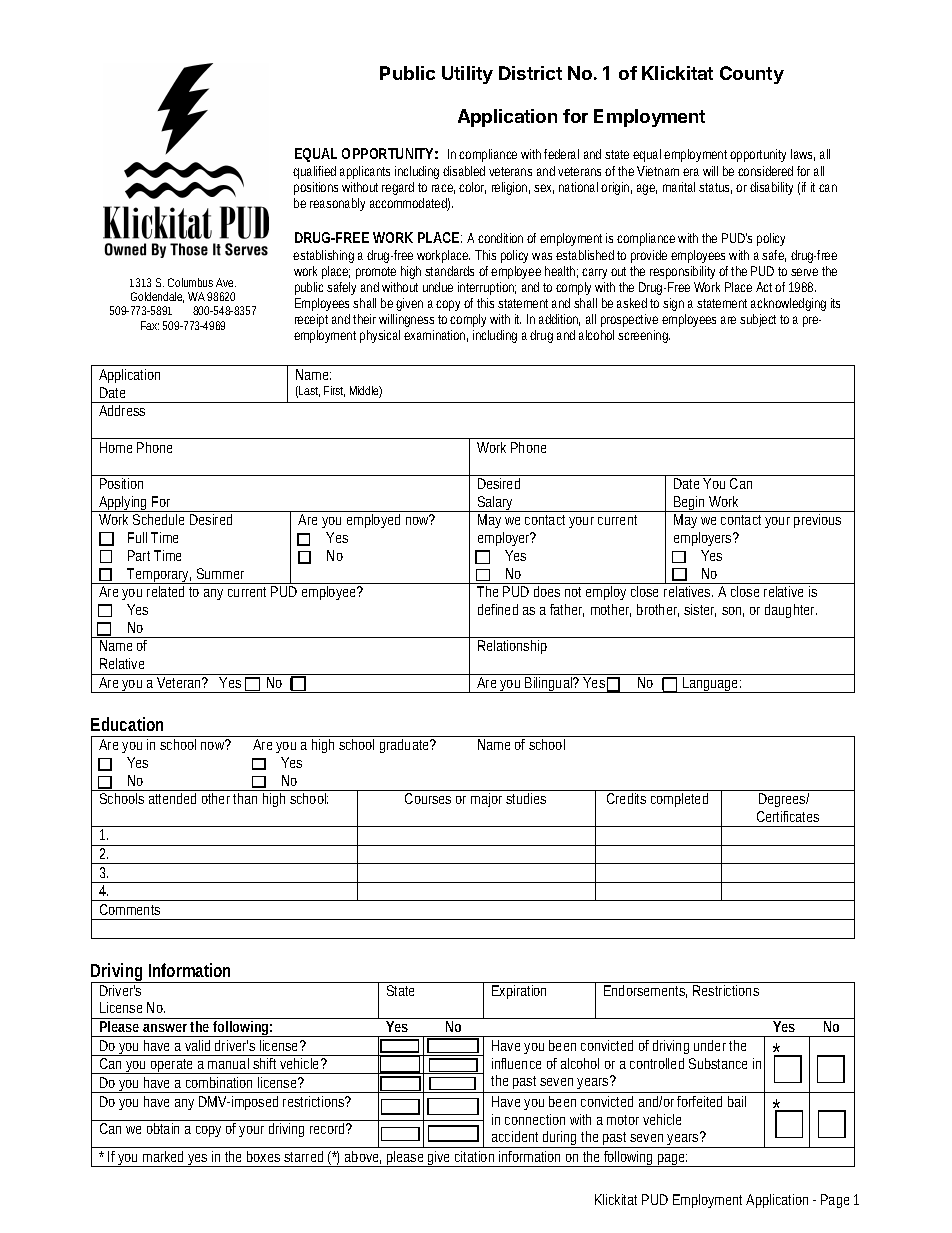 The width and height of the document is (952, 1233). What do you see at coordinates (737, 1101) in the document?
I see `bail` at bounding box center [737, 1101].
